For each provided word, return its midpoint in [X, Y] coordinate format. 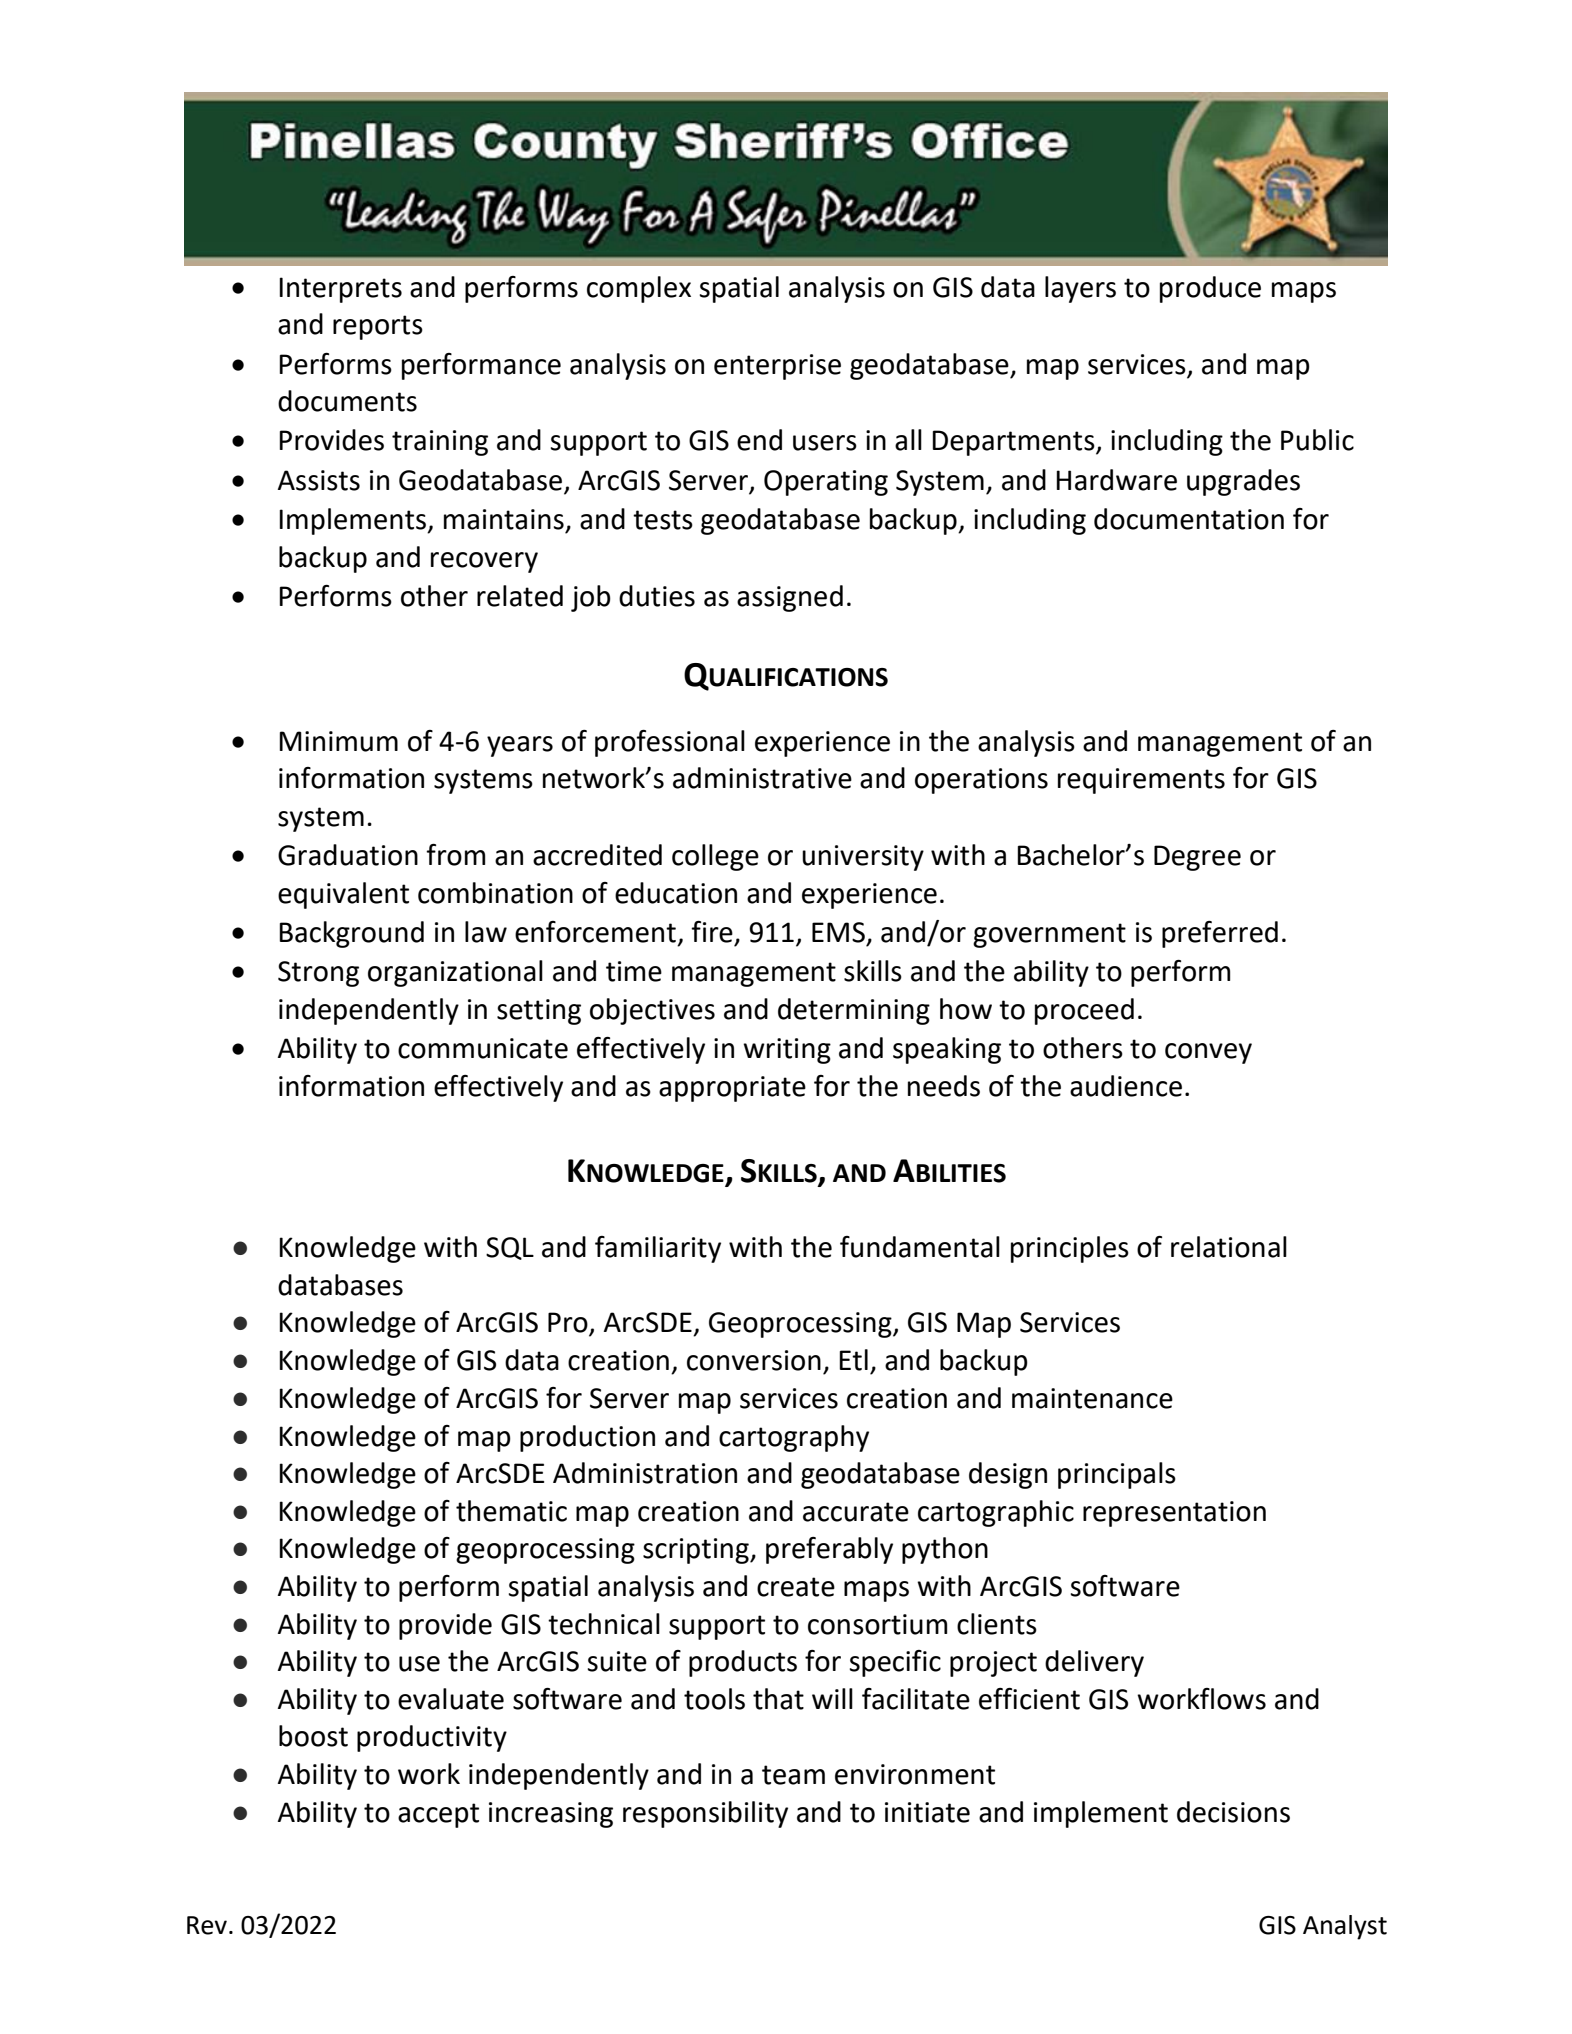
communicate [483, 1048]
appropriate [732, 1089]
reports [378, 327]
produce [1210, 289]
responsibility [705, 1814]
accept [438, 1815]
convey [1208, 1053]
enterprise [777, 367]
